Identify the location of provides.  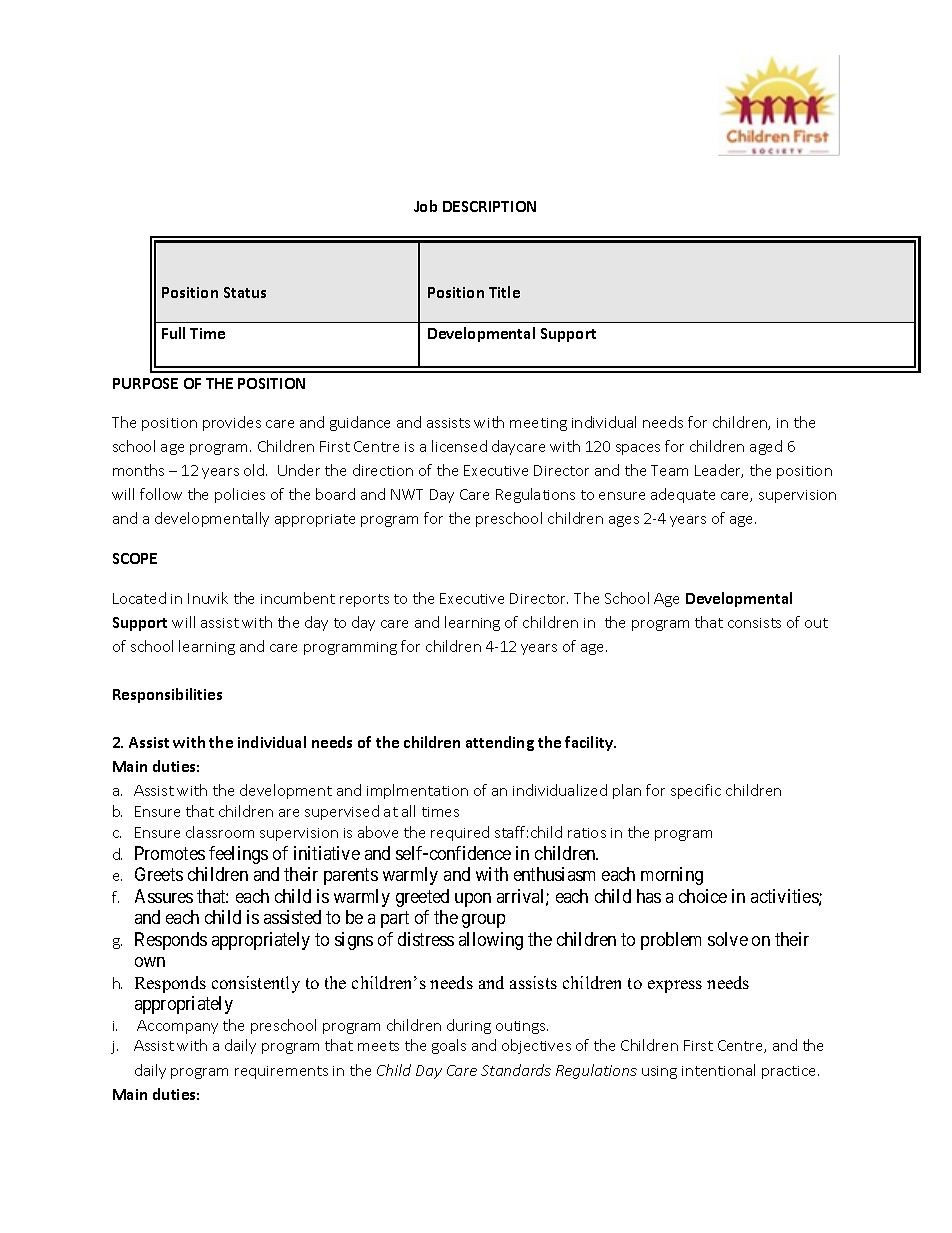
(232, 423).
